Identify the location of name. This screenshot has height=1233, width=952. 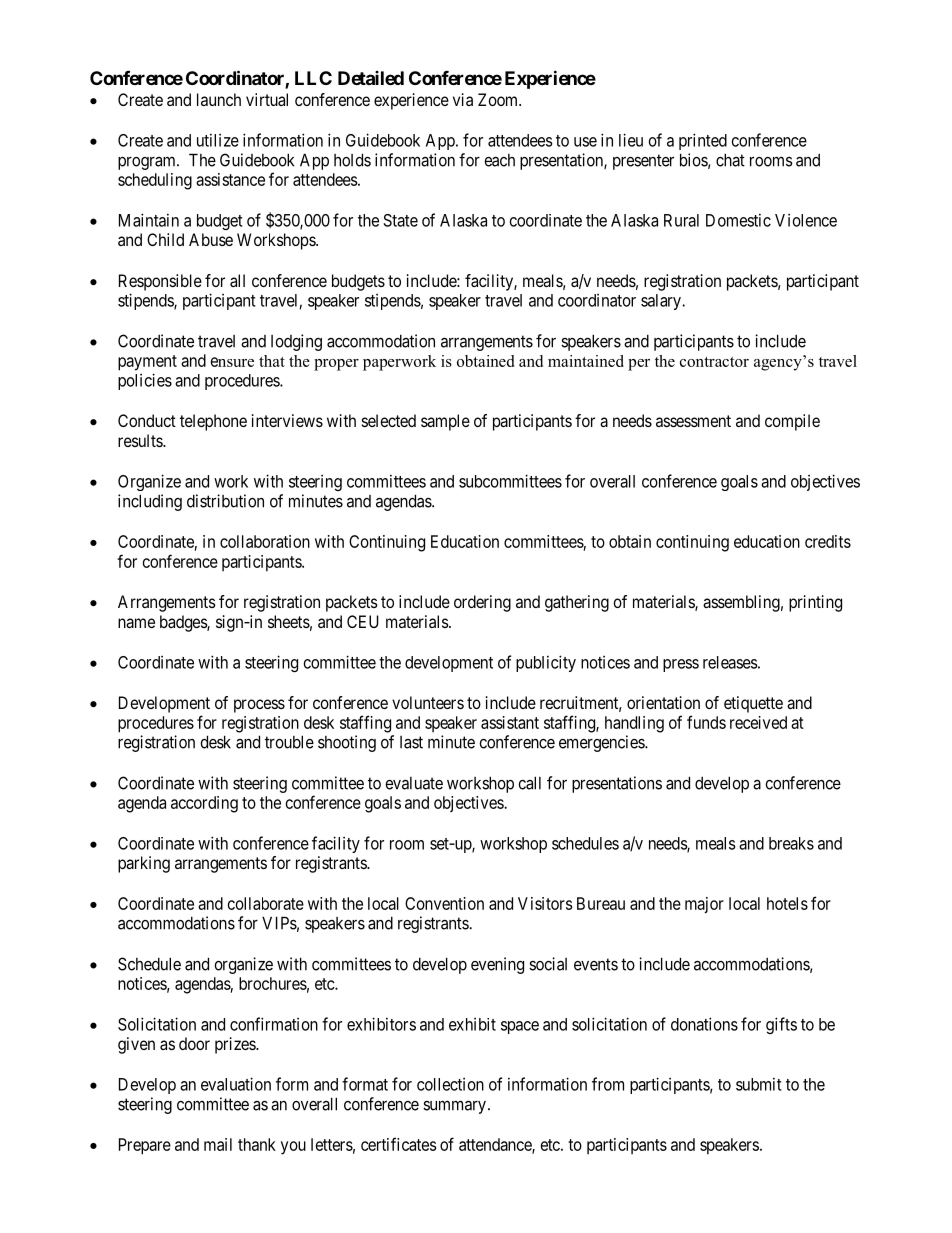
(136, 623).
